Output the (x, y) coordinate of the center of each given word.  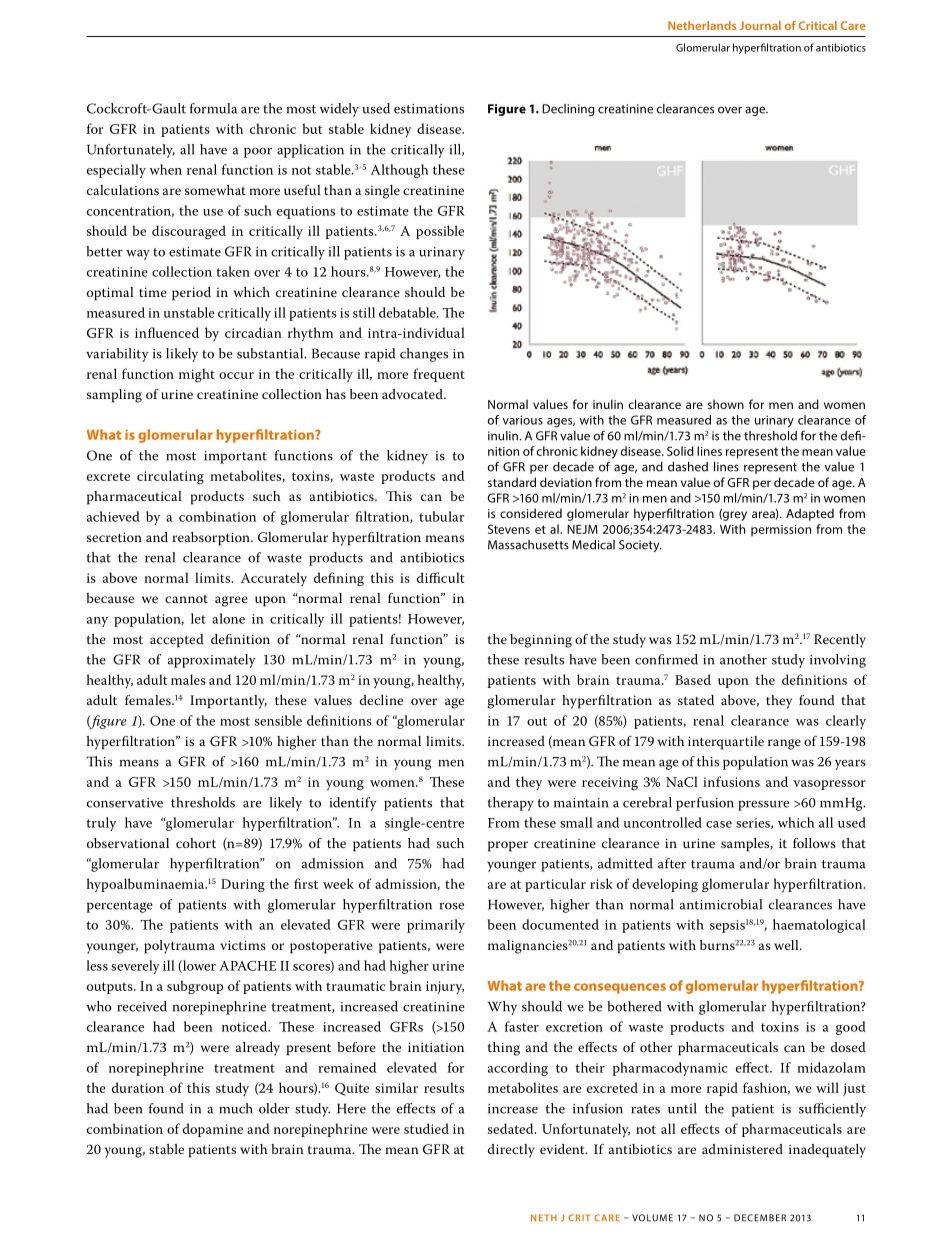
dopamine (213, 1130)
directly (511, 1151)
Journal (760, 25)
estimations (429, 109)
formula (213, 108)
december (760, 1218)
